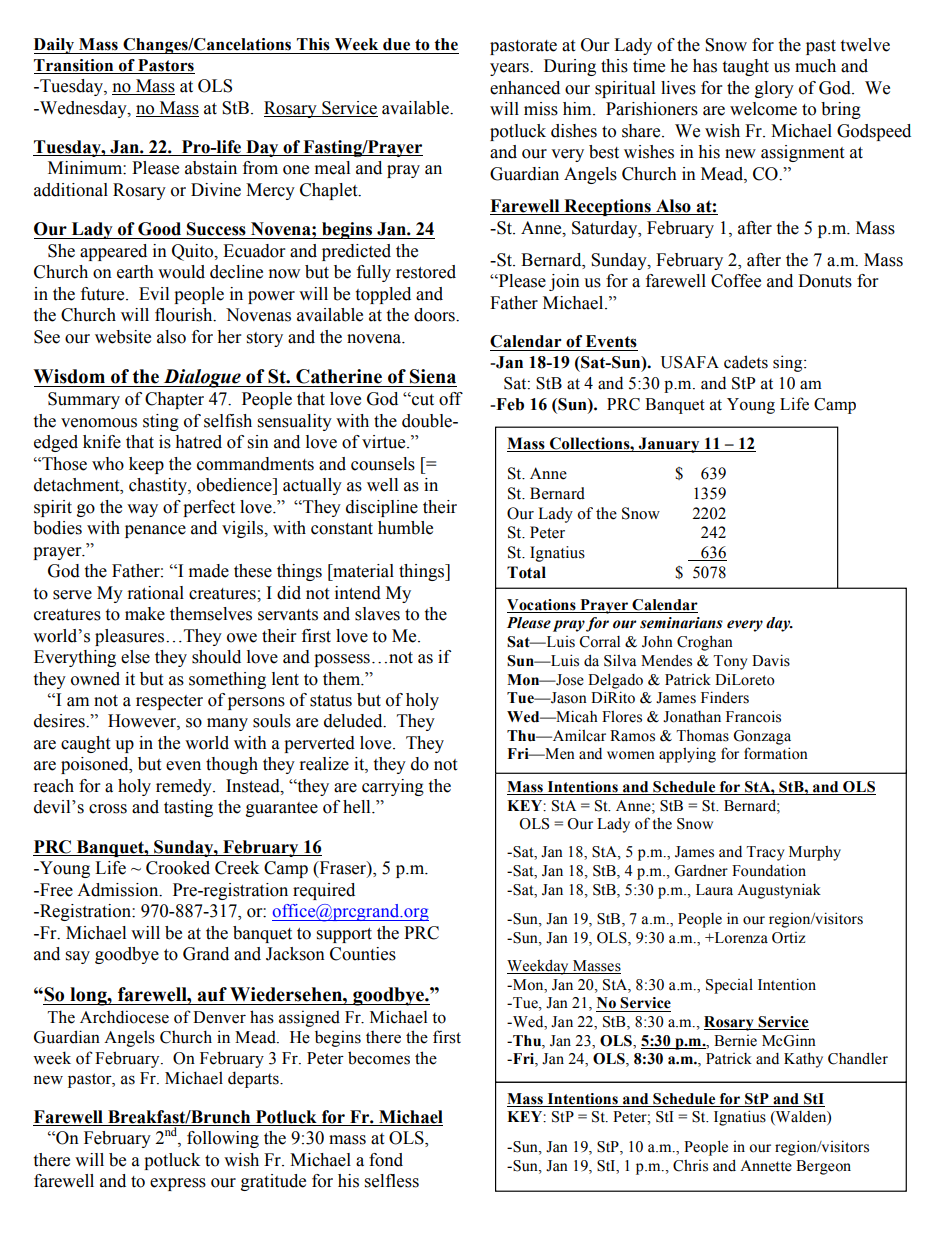 The image size is (952, 1233). What do you see at coordinates (769, 870) in the screenshot?
I see `Foundation` at bounding box center [769, 870].
